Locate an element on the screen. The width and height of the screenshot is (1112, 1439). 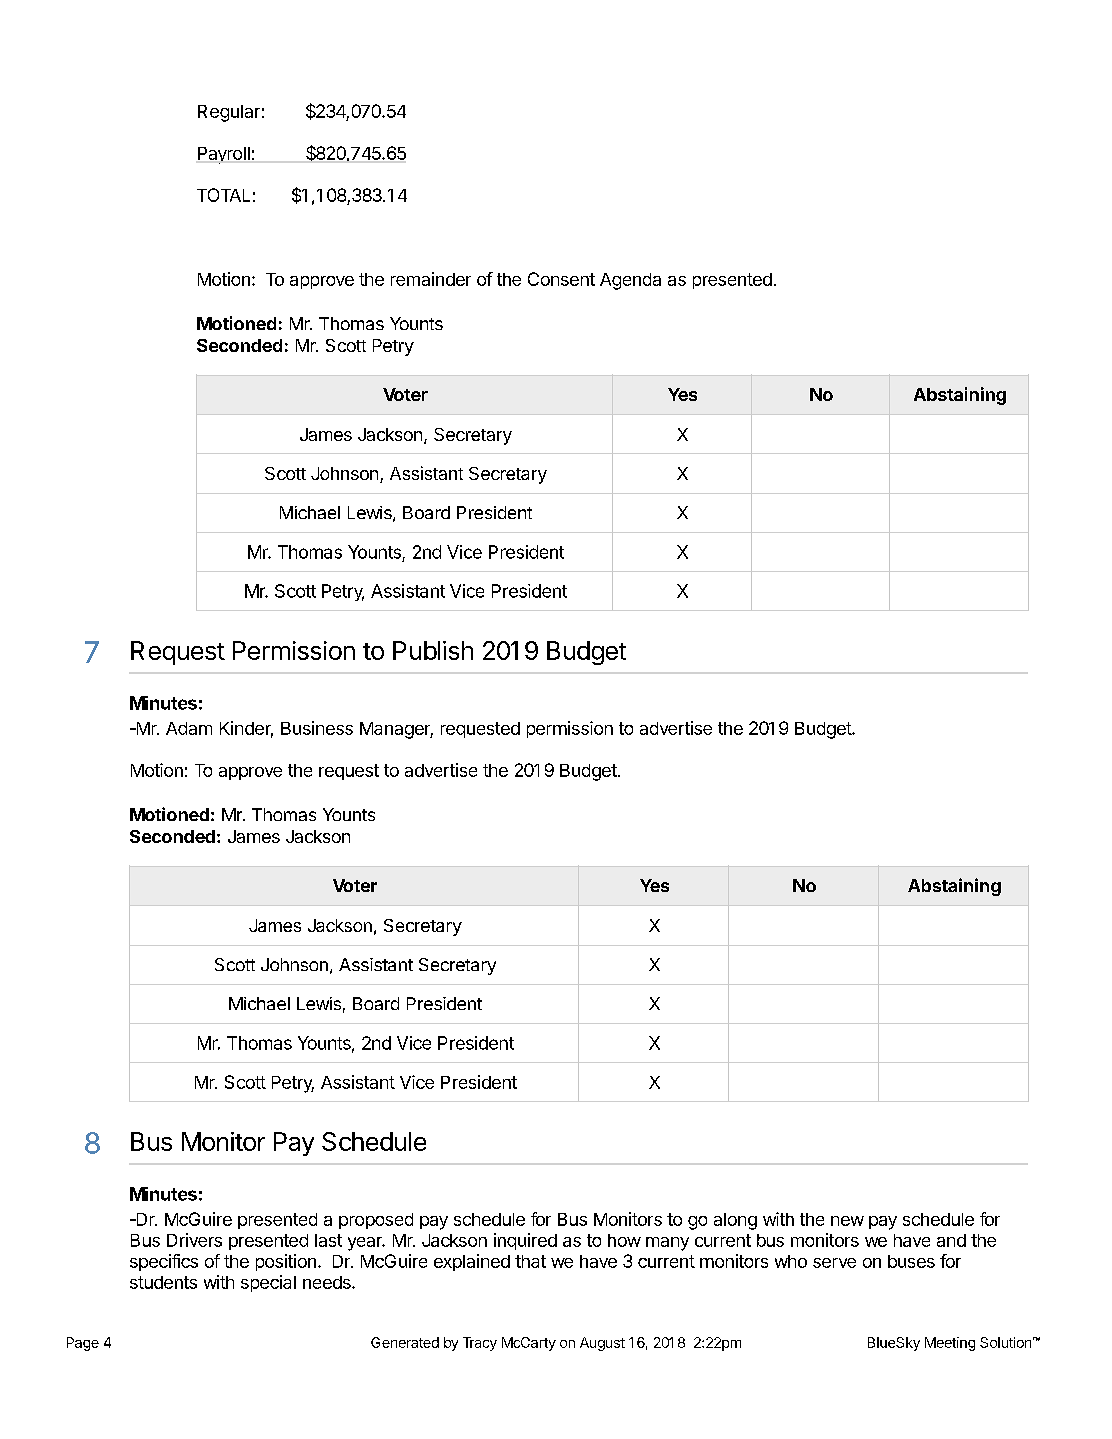
Agenda is located at coordinates (630, 281).
